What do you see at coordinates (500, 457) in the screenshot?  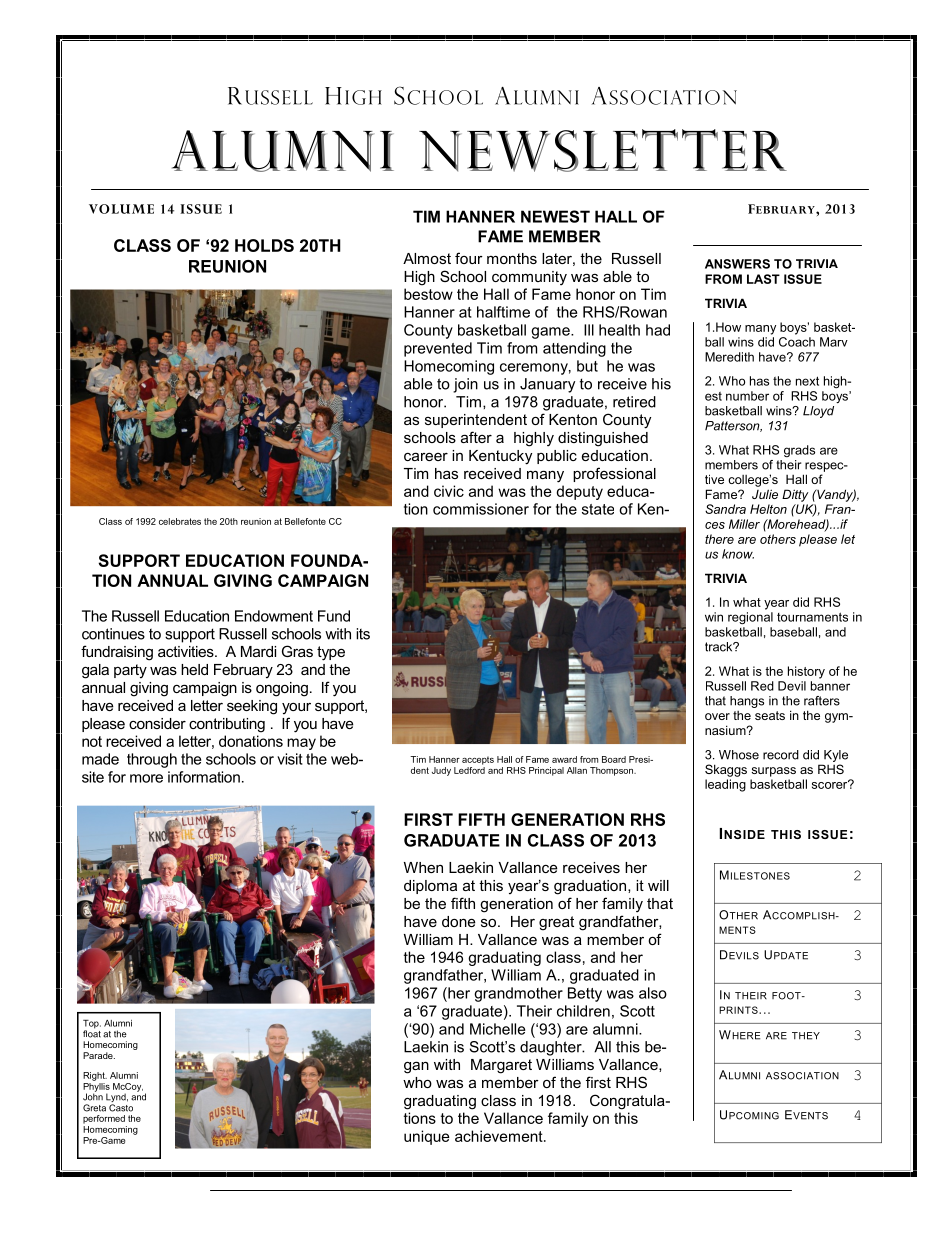 I see `Kentucky` at bounding box center [500, 457].
